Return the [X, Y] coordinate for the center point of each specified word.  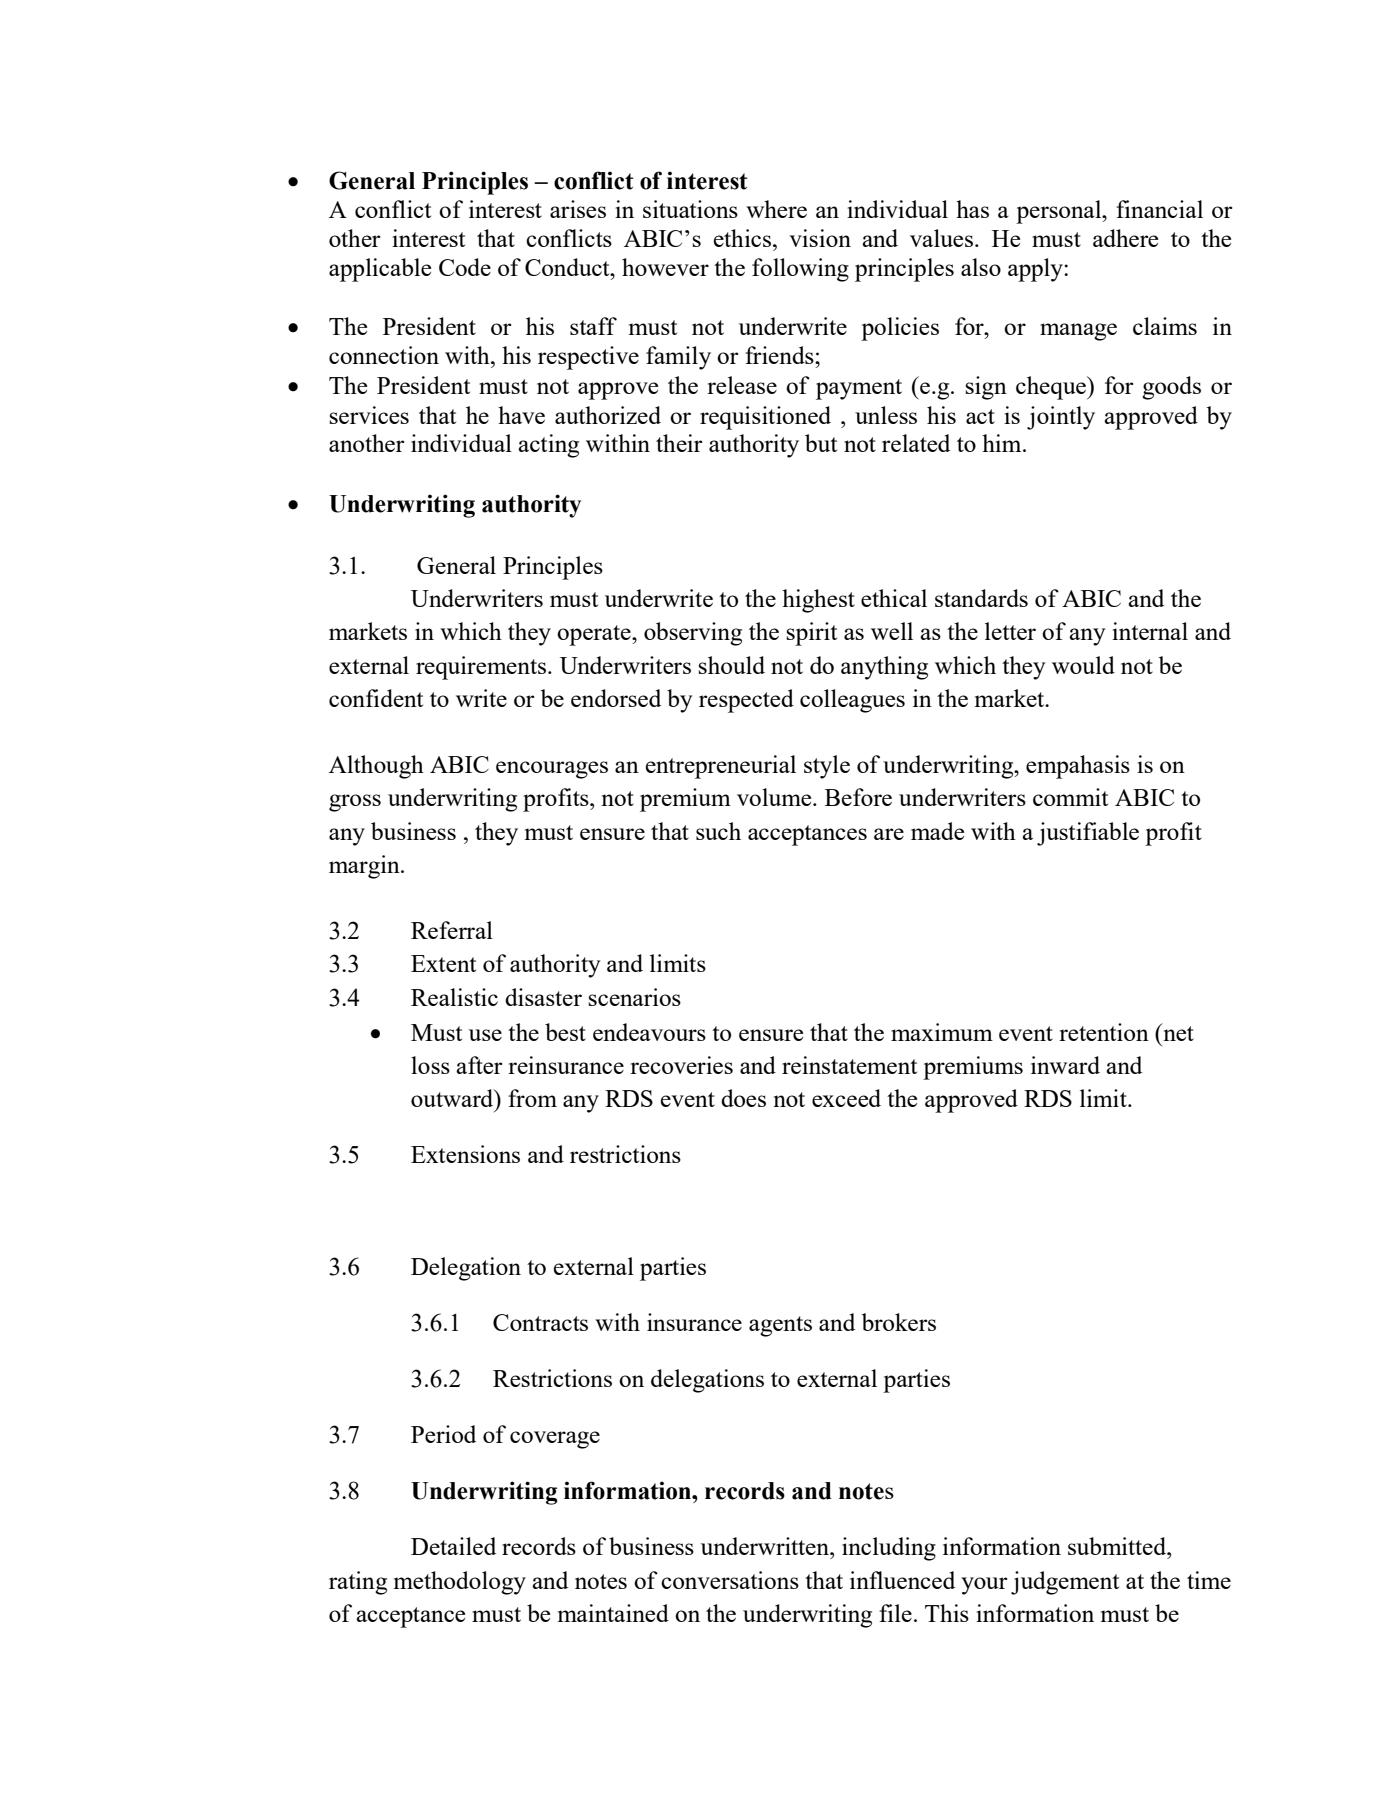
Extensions [465, 1154]
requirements [482, 668]
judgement [1065, 1583]
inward [1065, 1065]
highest [818, 601]
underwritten [766, 1546]
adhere [1125, 238]
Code [465, 267]
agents [780, 1326]
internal [1150, 631]
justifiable [1088, 834]
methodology [460, 1583]
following [800, 270]
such [718, 831]
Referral [452, 930]
